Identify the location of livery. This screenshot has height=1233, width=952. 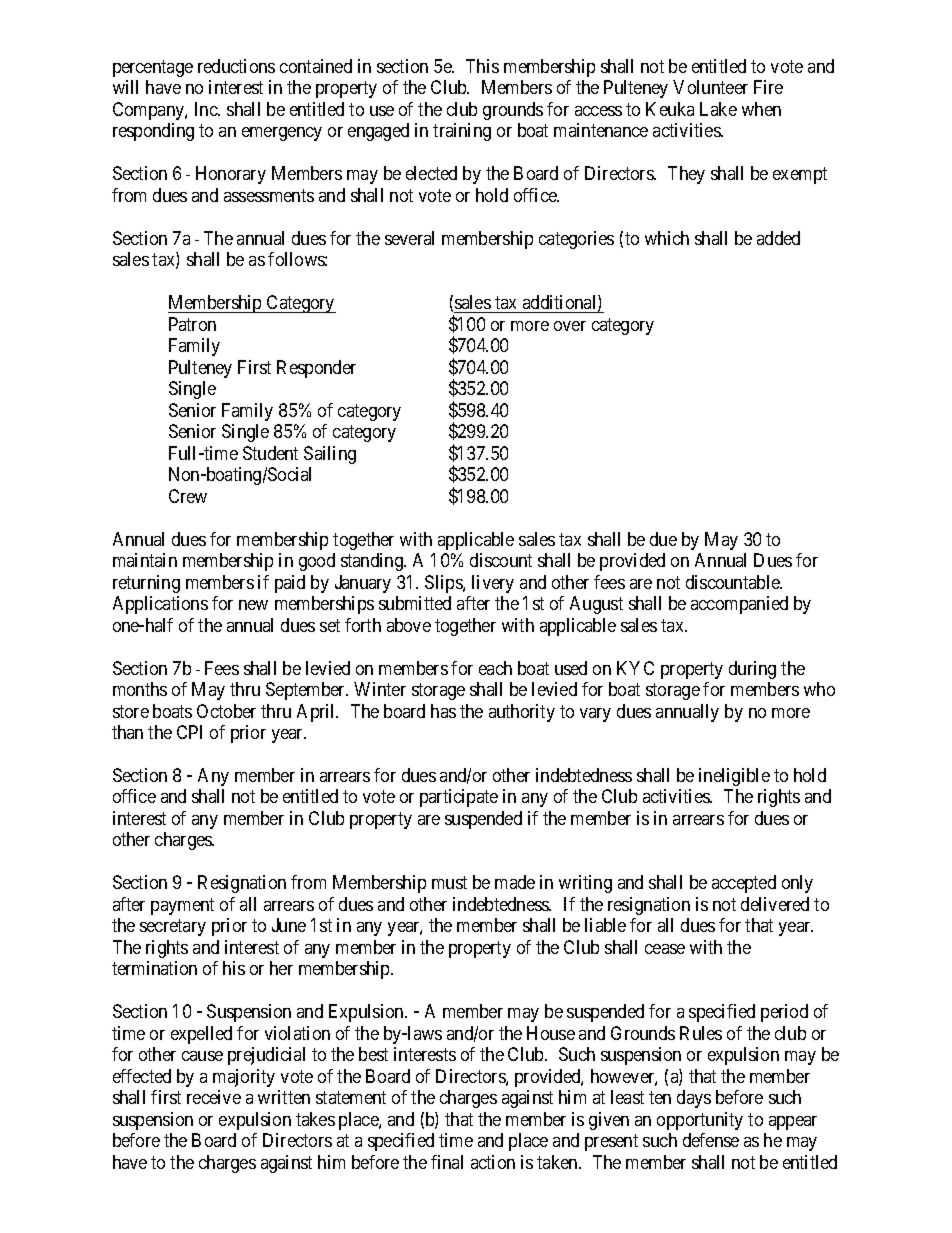
(493, 584).
